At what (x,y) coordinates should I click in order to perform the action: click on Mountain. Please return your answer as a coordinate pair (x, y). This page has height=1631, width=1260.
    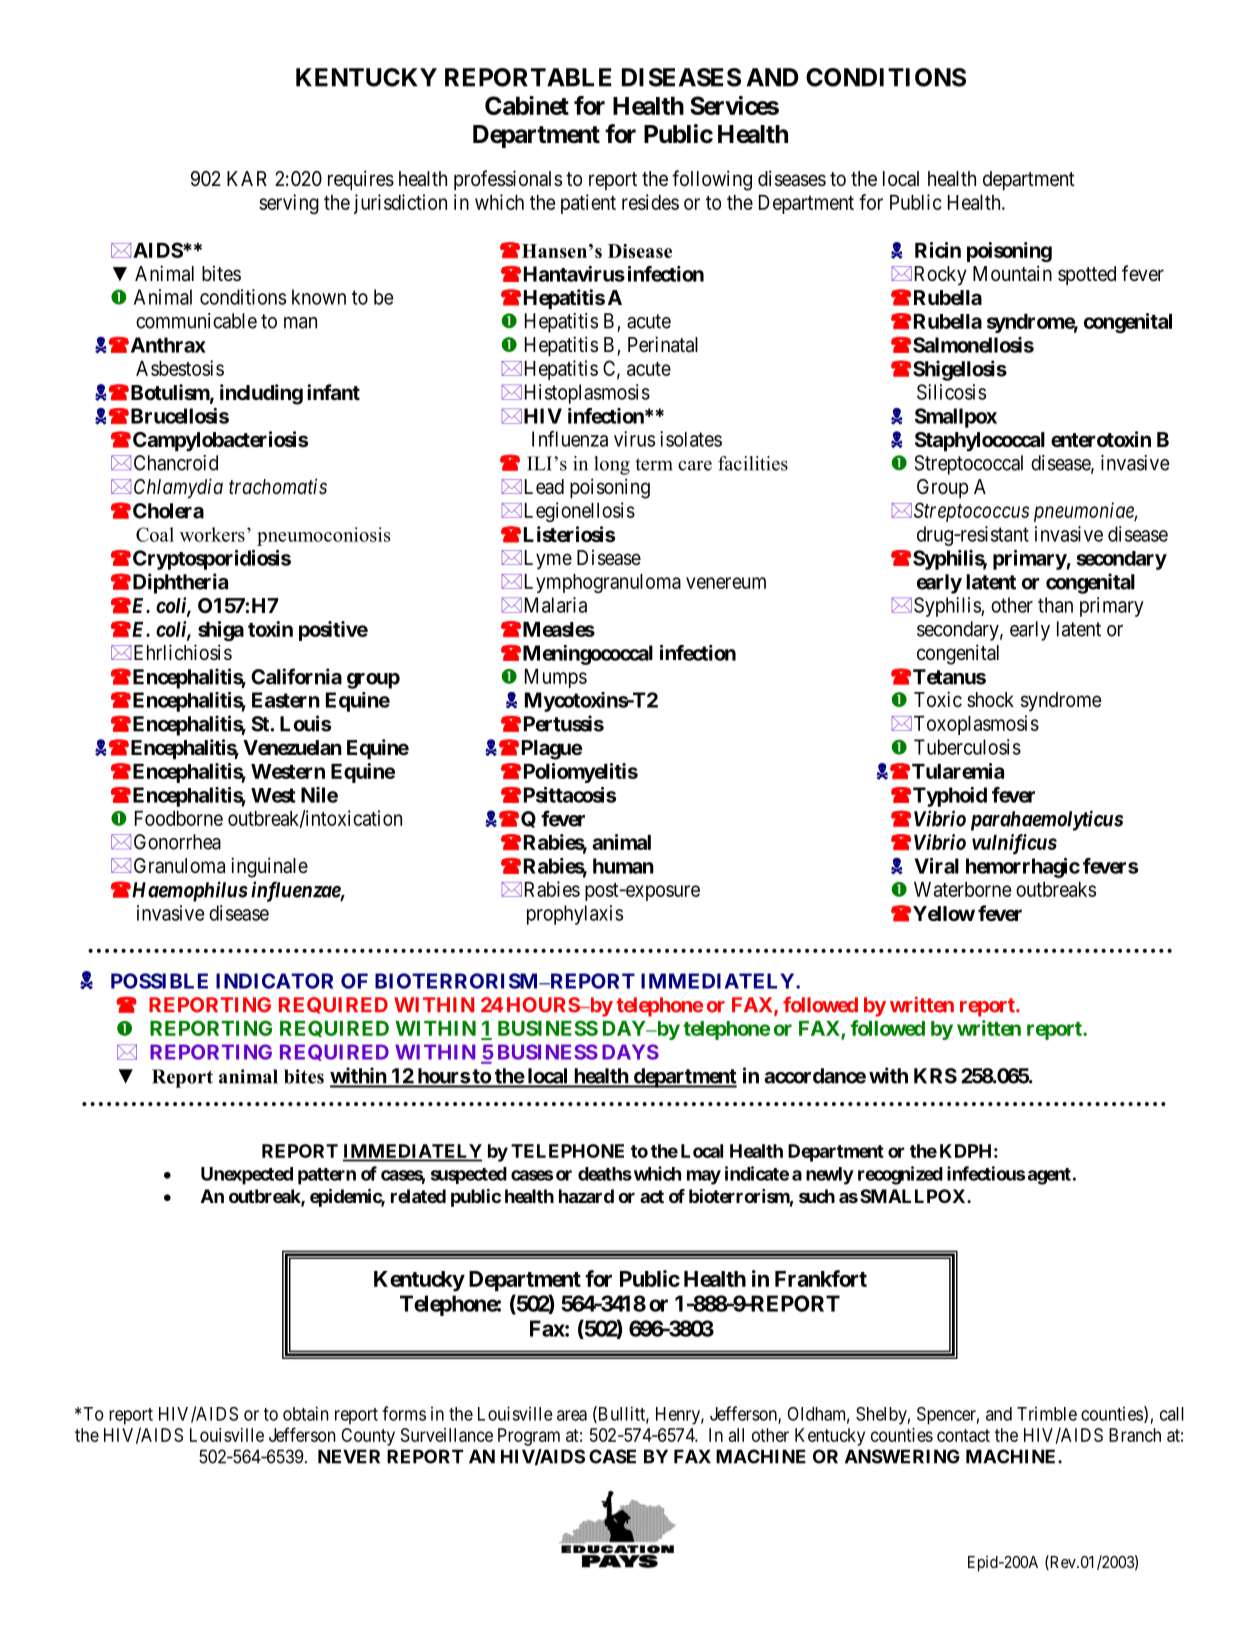
    Looking at the image, I should click on (1012, 273).
